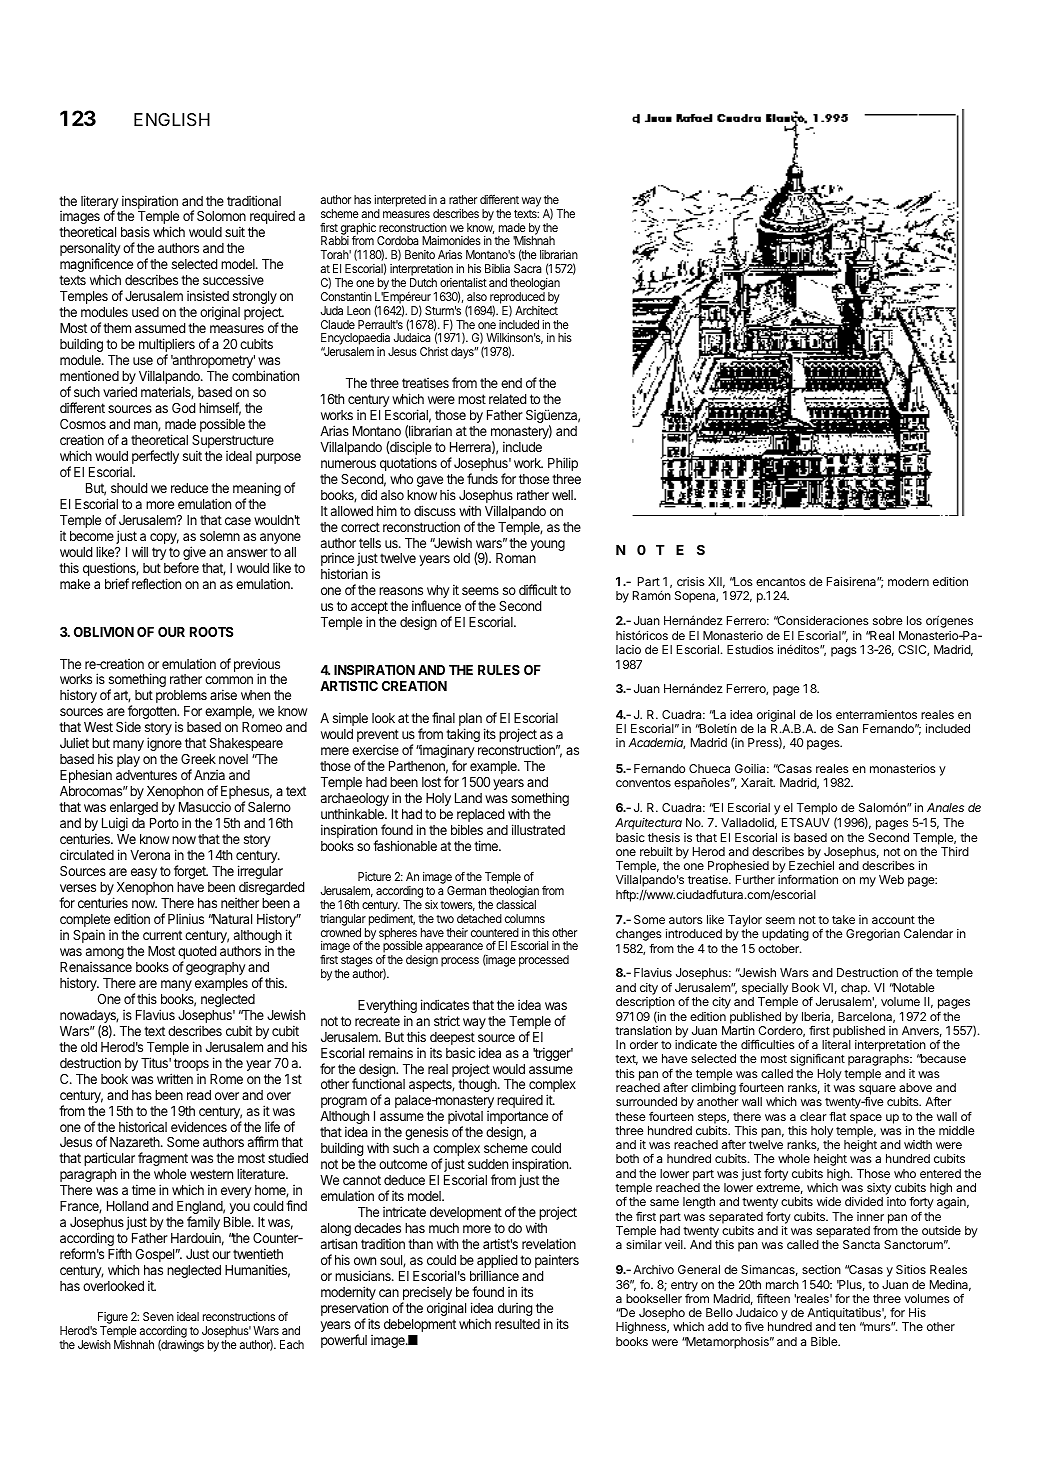  What do you see at coordinates (158, 1316) in the screenshot?
I see `Seven` at bounding box center [158, 1316].
